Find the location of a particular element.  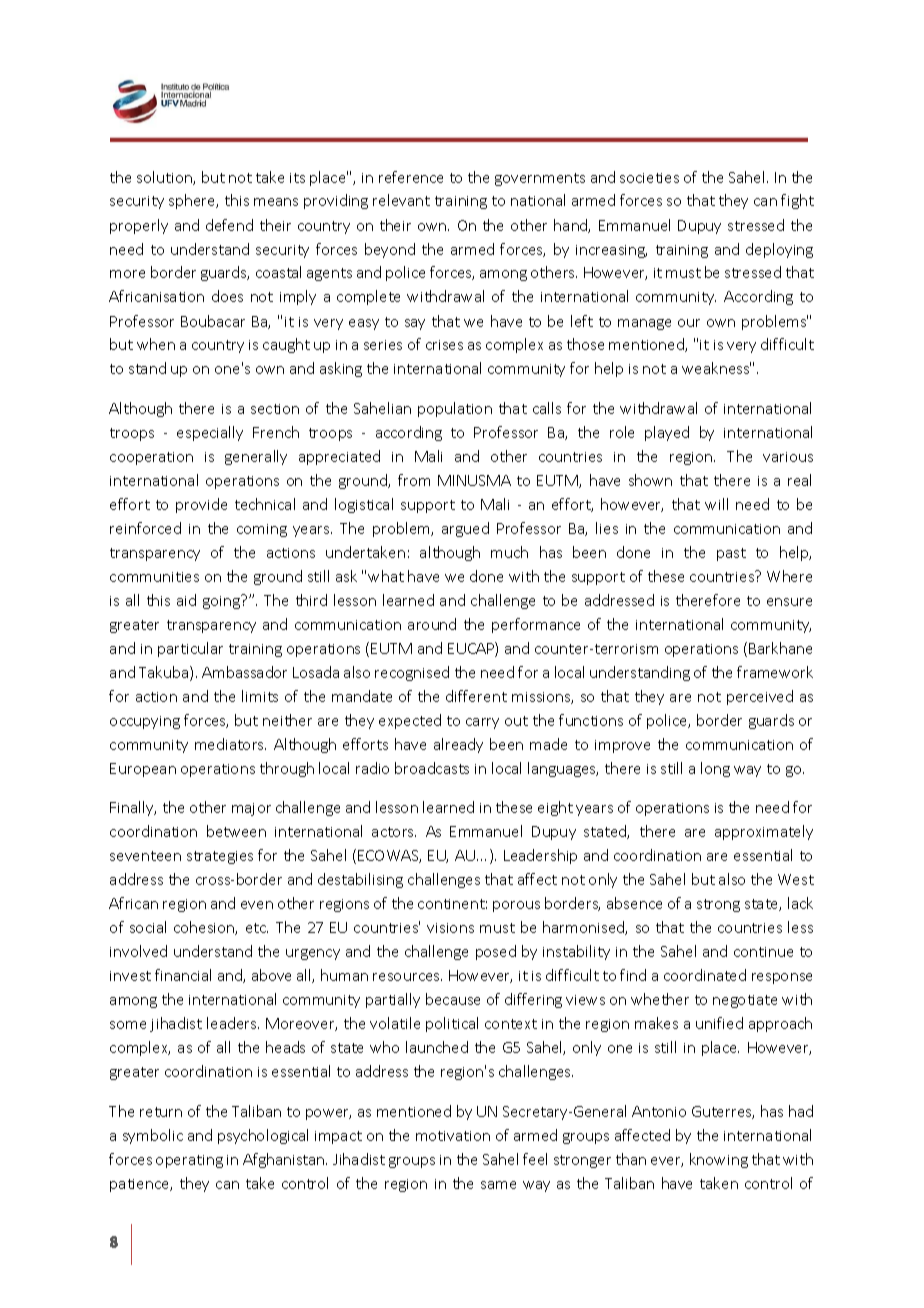

fight is located at coordinates (797, 201).
